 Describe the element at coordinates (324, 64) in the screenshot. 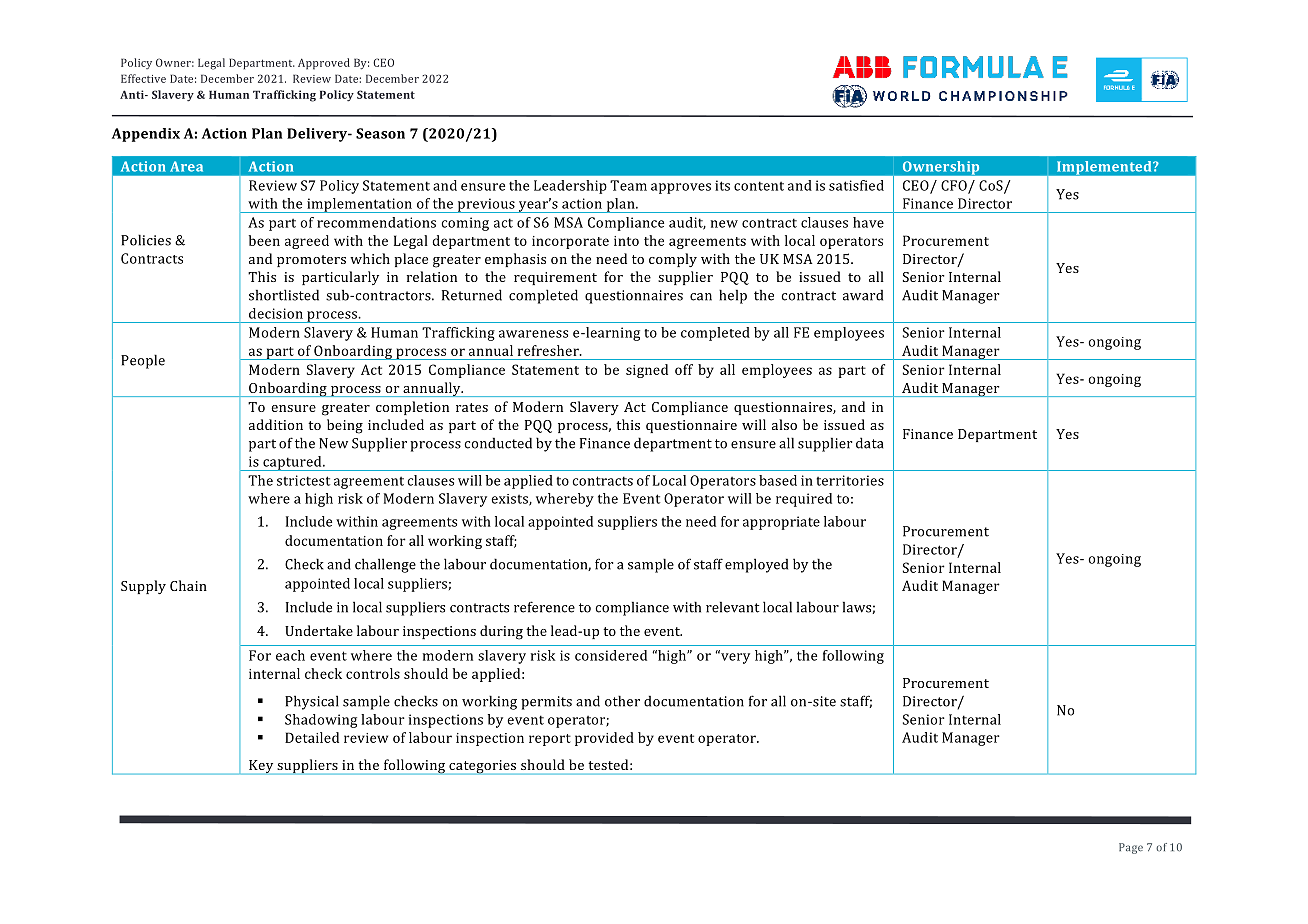

I see `Approved` at that location.
